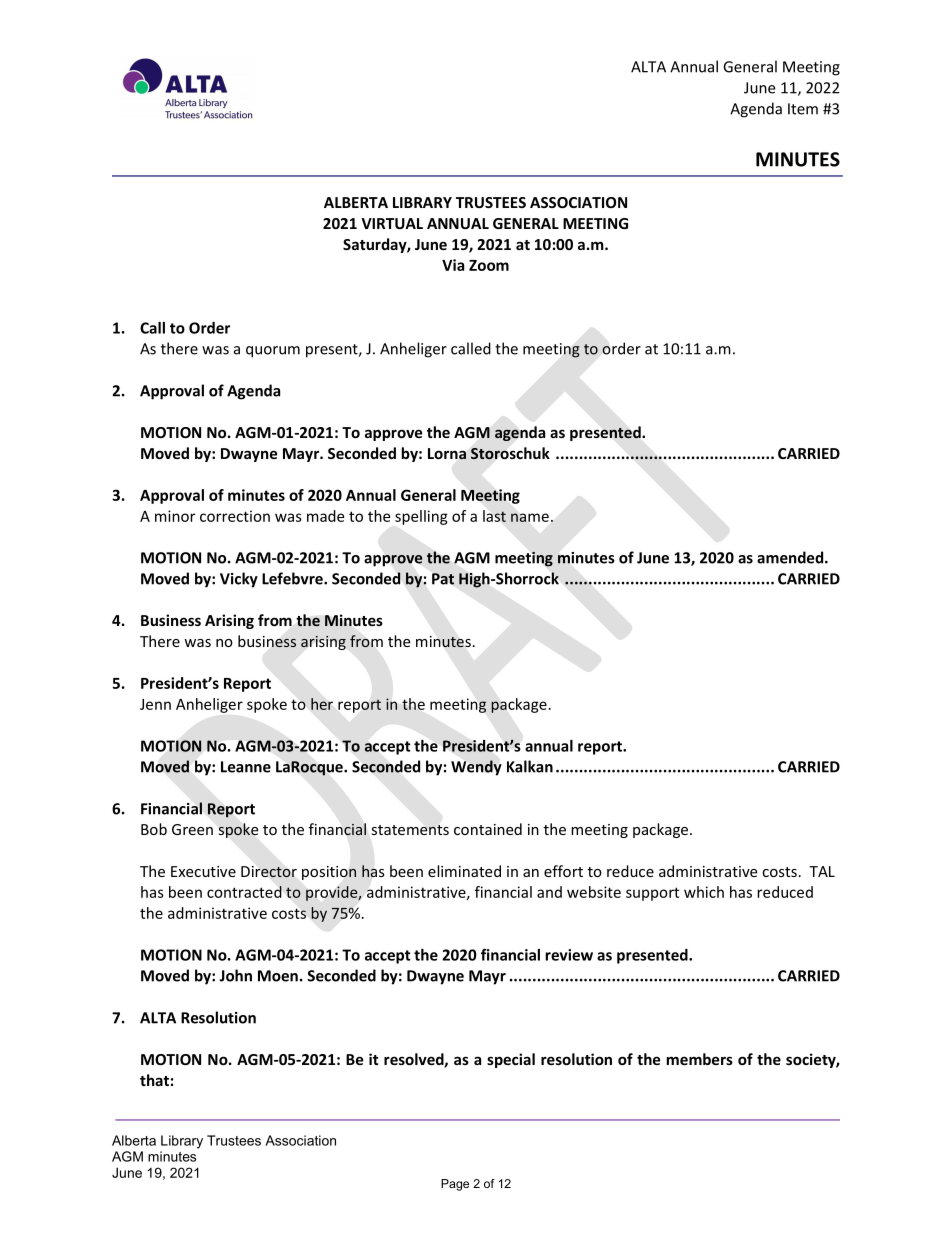 This page has width=952, height=1233. Describe the element at coordinates (803, 109) in the page. I see `Item` at that location.
